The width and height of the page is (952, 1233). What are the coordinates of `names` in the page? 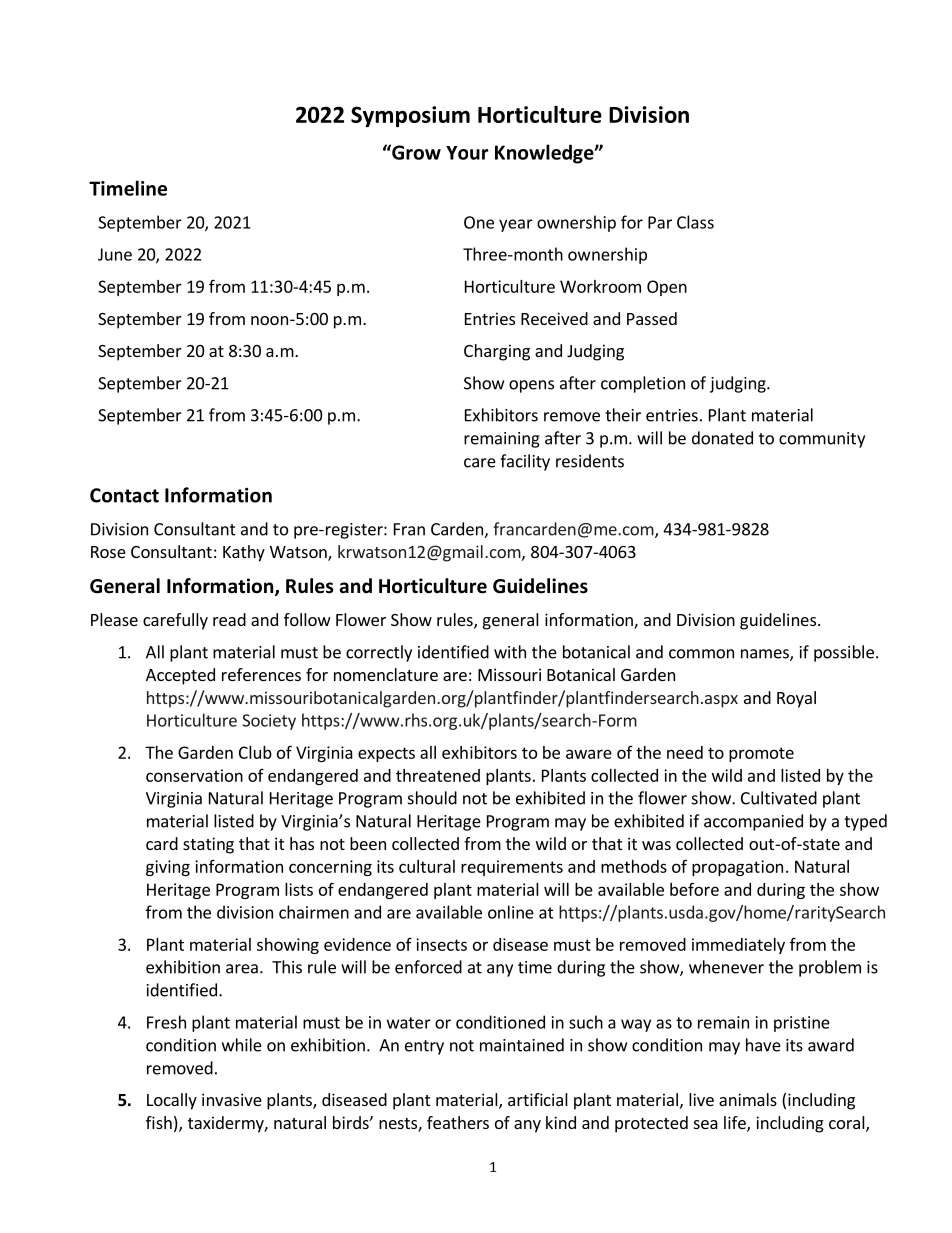 It's located at (766, 655).
